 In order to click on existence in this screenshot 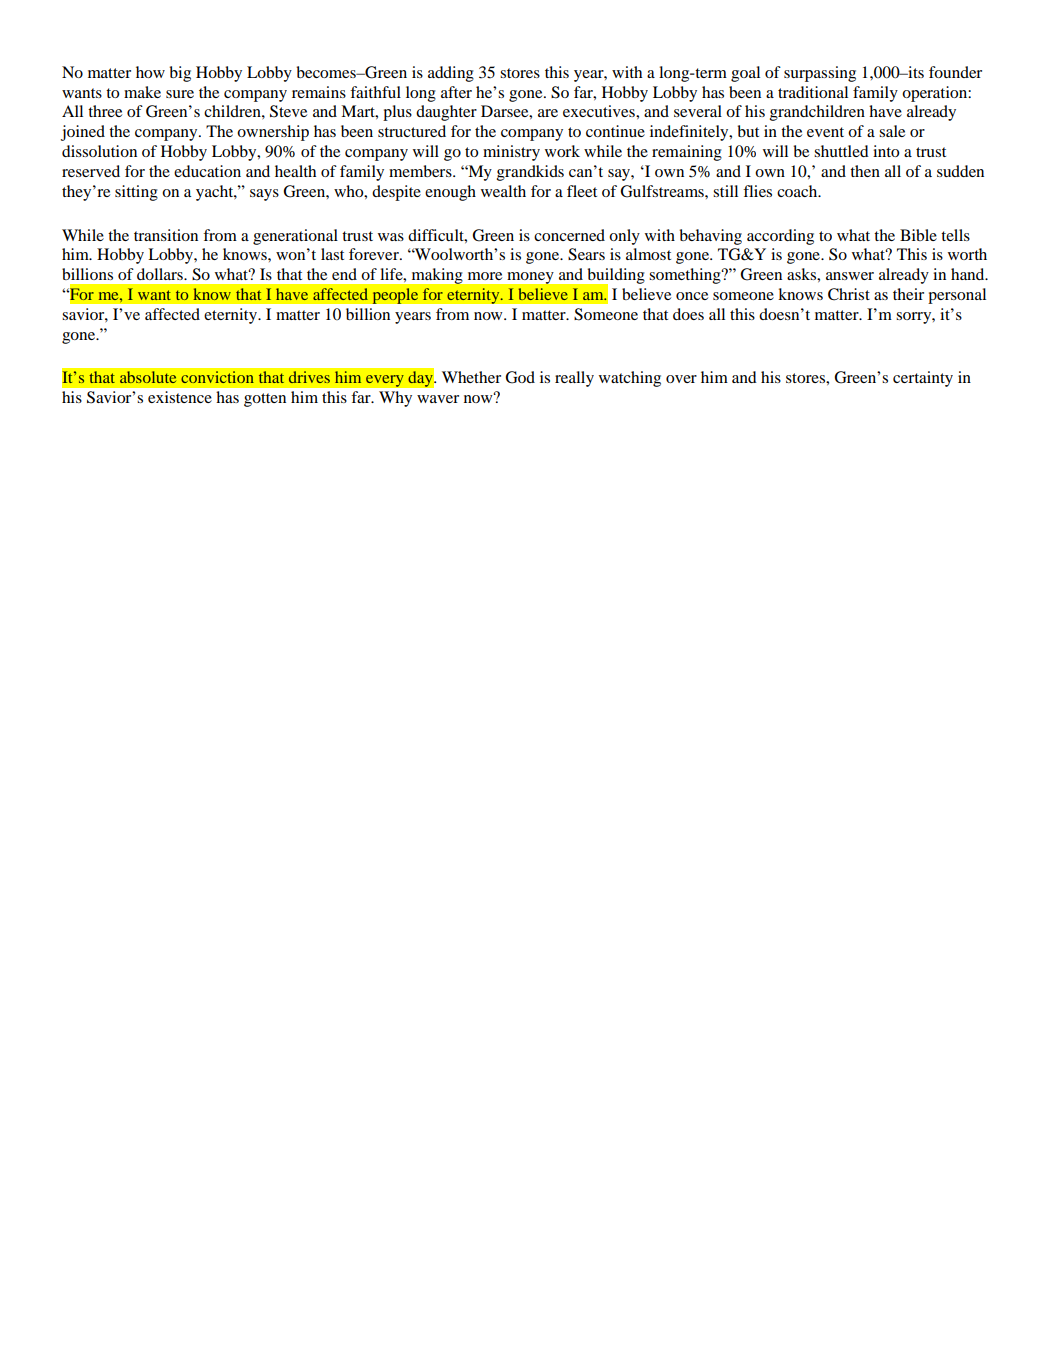, I will do `click(180, 397)`.
